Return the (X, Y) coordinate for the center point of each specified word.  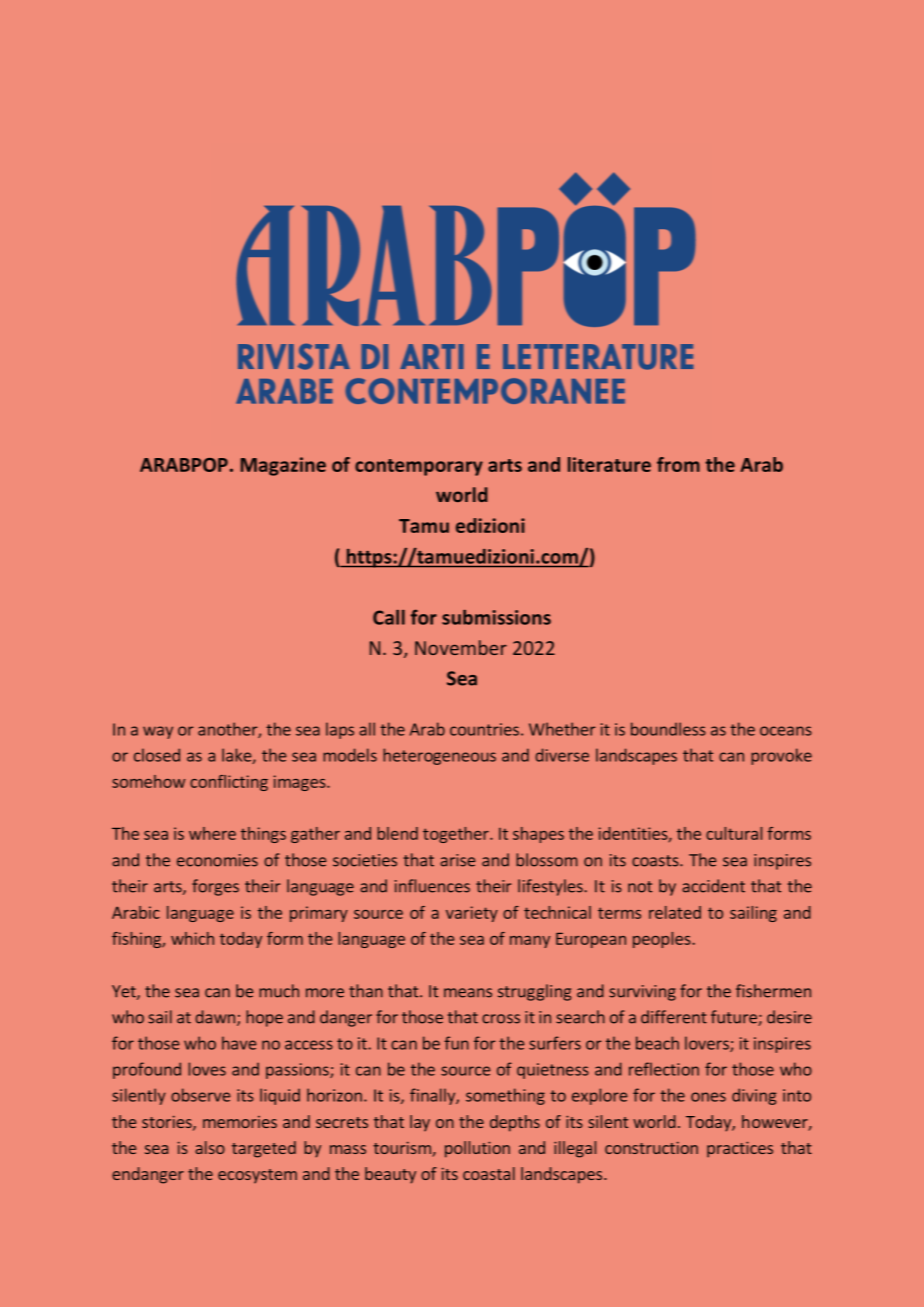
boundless (668, 729)
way (158, 732)
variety (472, 914)
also (210, 1147)
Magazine (283, 466)
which (192, 938)
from (678, 464)
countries (484, 729)
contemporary (419, 467)
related (675, 912)
